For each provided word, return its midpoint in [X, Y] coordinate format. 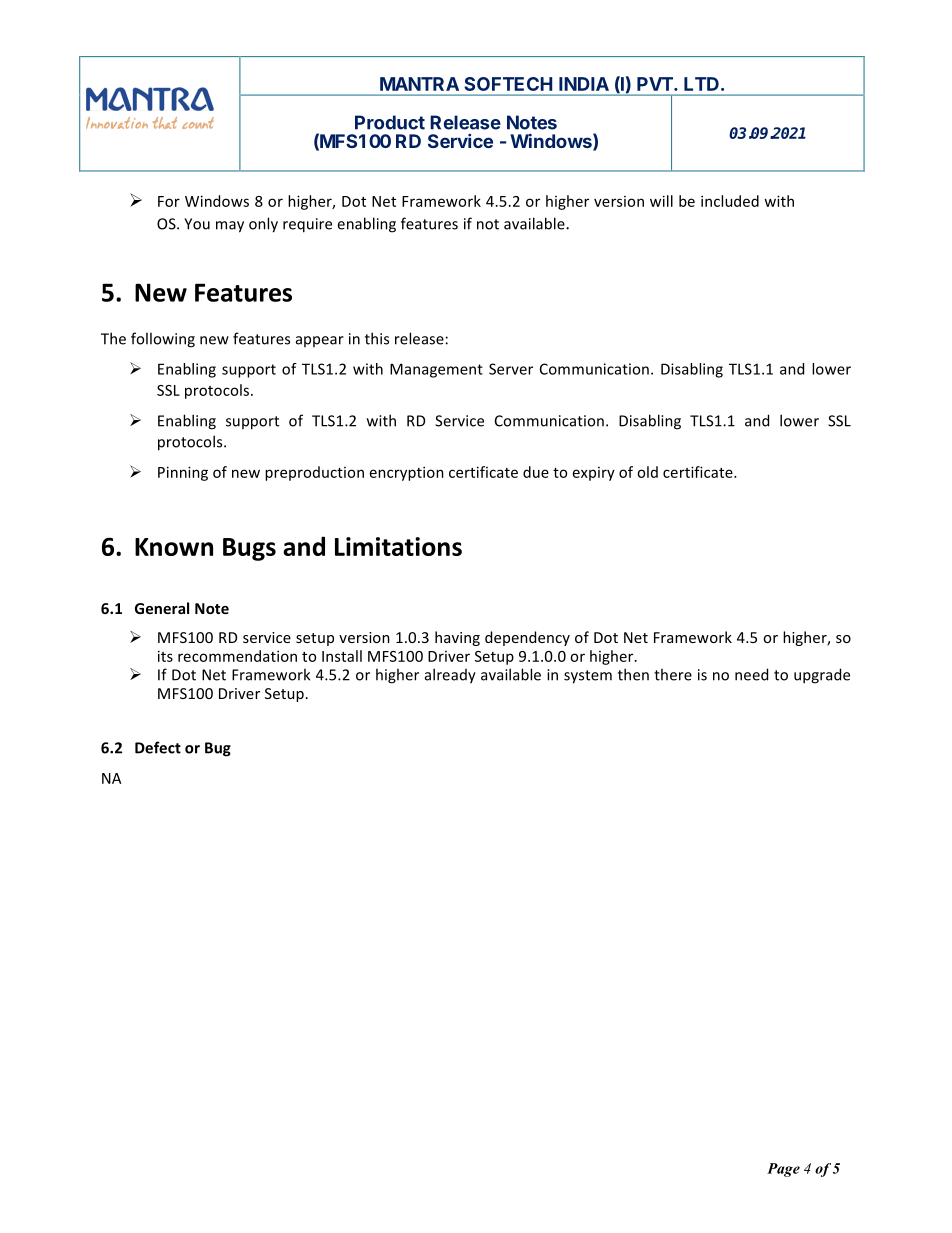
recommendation [237, 656]
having [457, 638]
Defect [158, 747]
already [450, 676]
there [673, 674]
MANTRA [419, 84]
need [751, 674]
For [169, 201]
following [163, 340]
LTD [701, 84]
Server [511, 369]
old [647, 472]
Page [783, 1170]
